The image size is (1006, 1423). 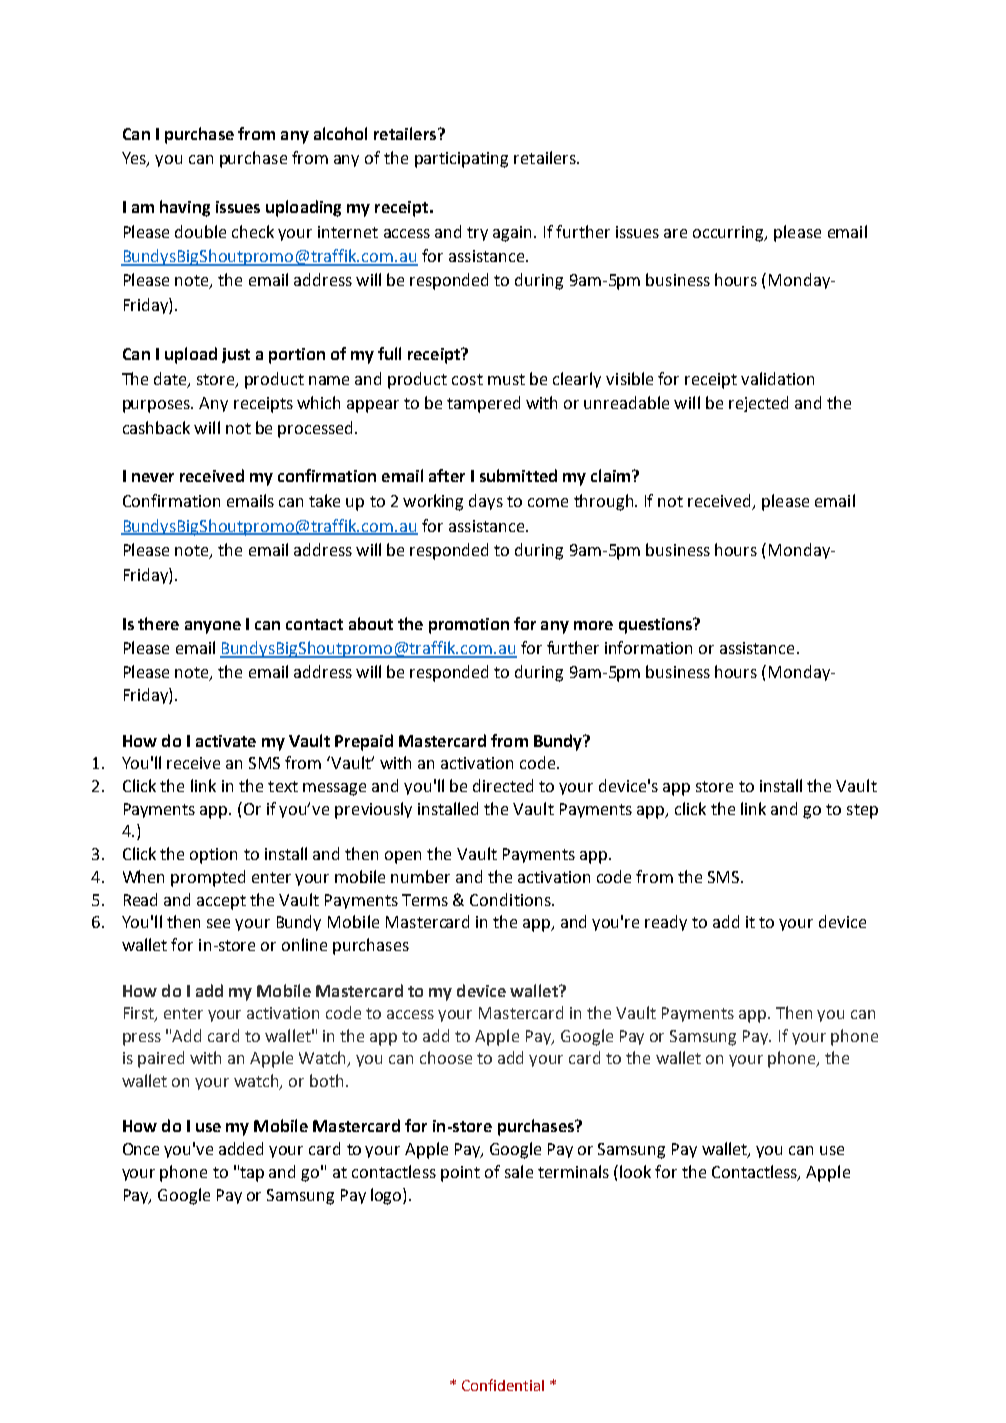 I want to click on activate, so click(x=226, y=741).
